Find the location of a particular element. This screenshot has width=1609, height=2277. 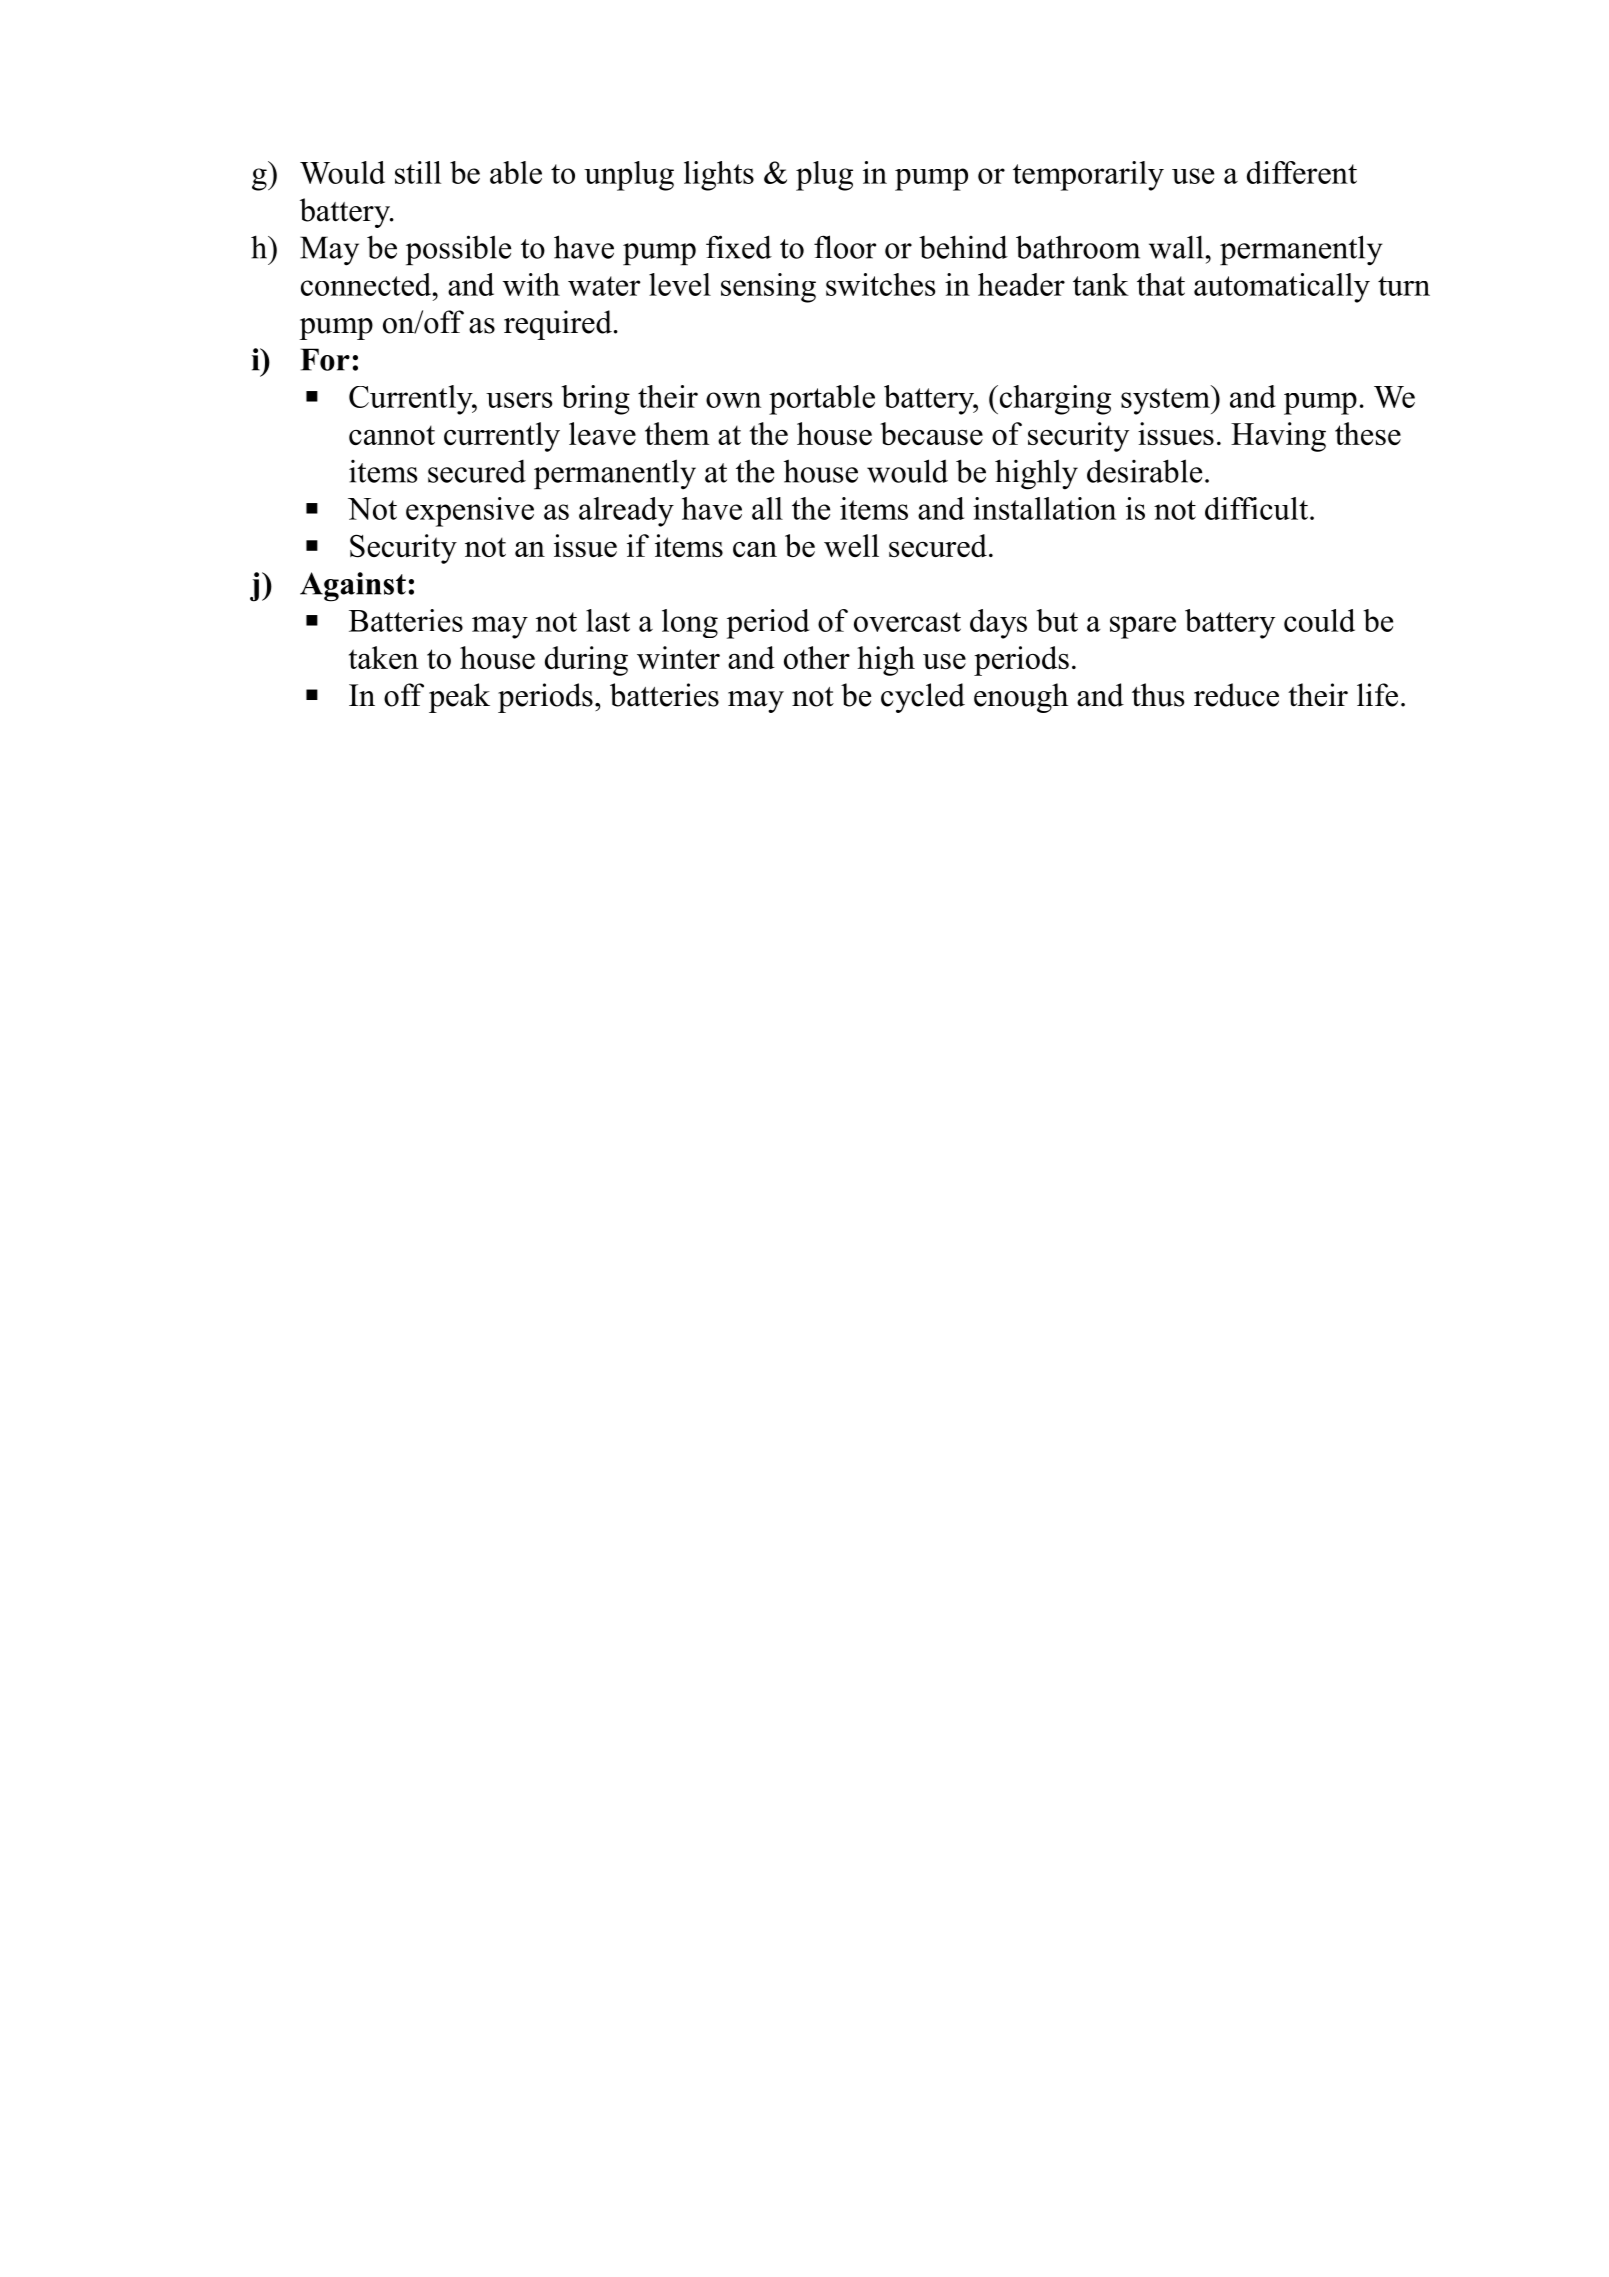

system is located at coordinates (1166, 400).
